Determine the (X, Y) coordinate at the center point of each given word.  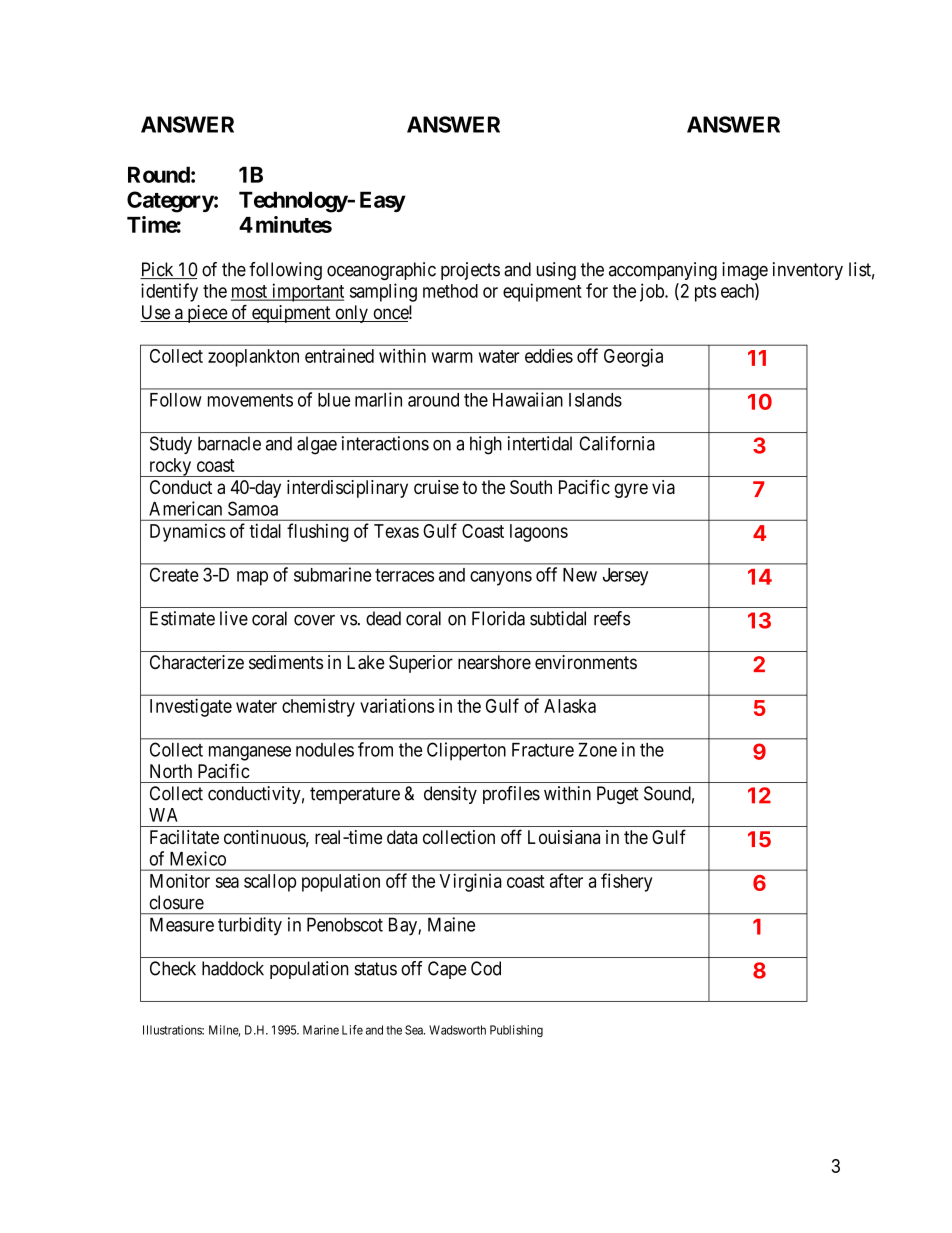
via (663, 487)
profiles (511, 795)
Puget (618, 795)
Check (173, 968)
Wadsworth (457, 1030)
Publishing (516, 1031)
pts (705, 293)
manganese (250, 753)
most (250, 292)
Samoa (253, 508)
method (450, 291)
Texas (396, 531)
